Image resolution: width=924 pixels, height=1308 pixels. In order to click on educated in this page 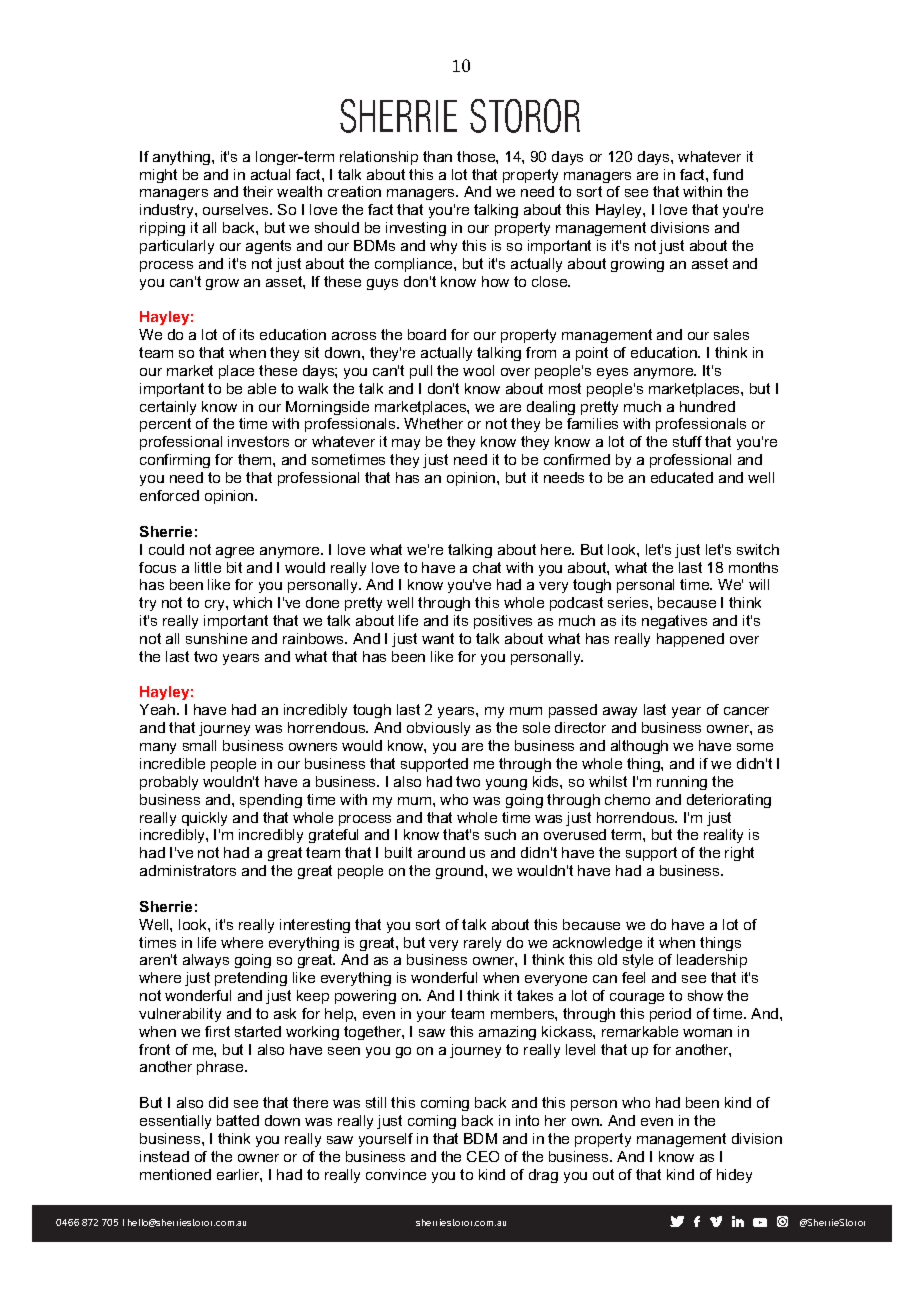, I will do `click(682, 477)`.
